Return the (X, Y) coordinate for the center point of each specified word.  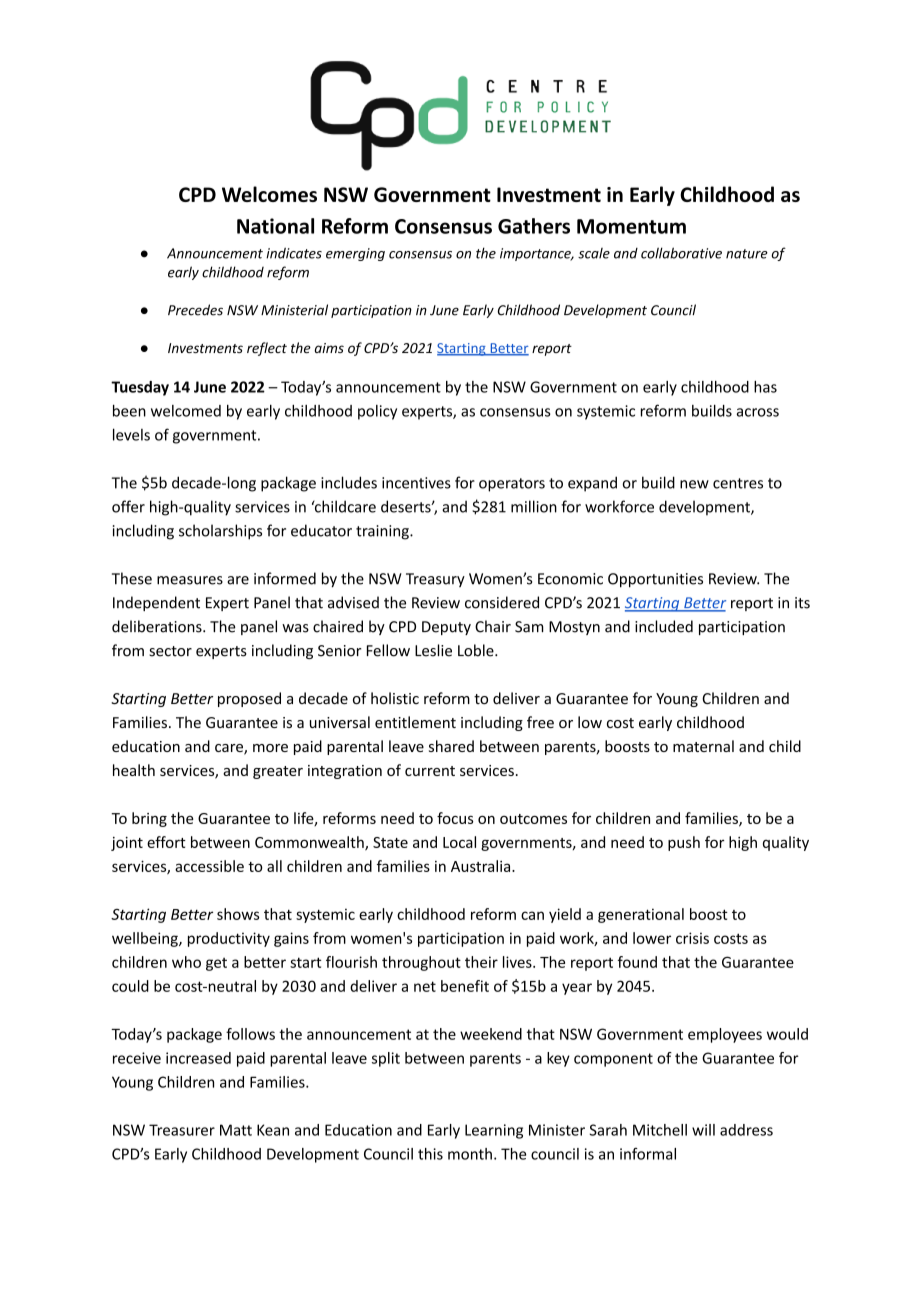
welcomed (186, 411)
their (481, 962)
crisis (692, 938)
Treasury (435, 580)
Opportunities (655, 580)
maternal (703, 746)
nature (747, 254)
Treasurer (182, 1130)
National (275, 226)
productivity (229, 939)
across (758, 412)
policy (377, 412)
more (270, 748)
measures (190, 580)
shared (451, 746)
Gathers (534, 226)
